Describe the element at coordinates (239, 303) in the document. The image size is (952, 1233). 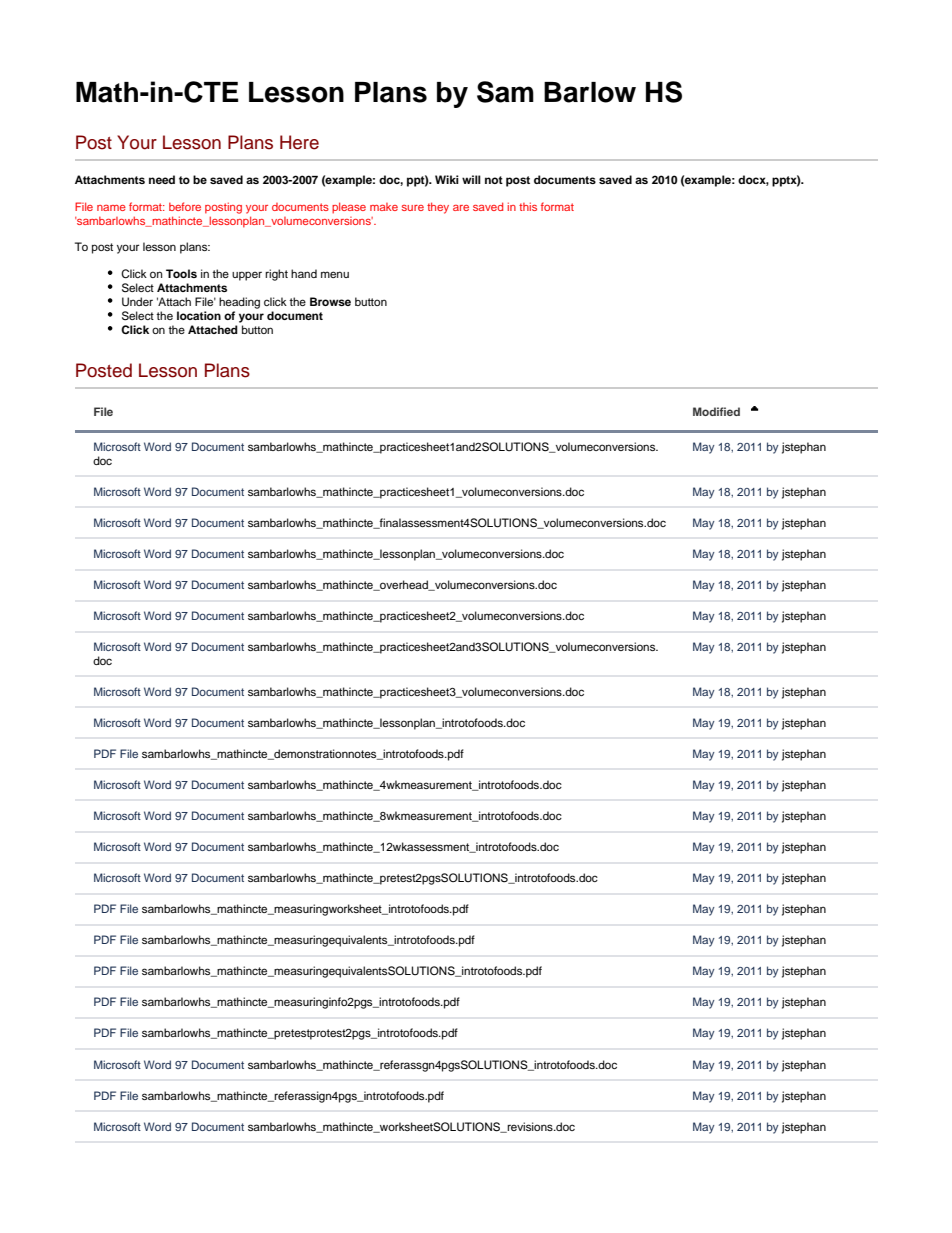
I see `heading` at that location.
